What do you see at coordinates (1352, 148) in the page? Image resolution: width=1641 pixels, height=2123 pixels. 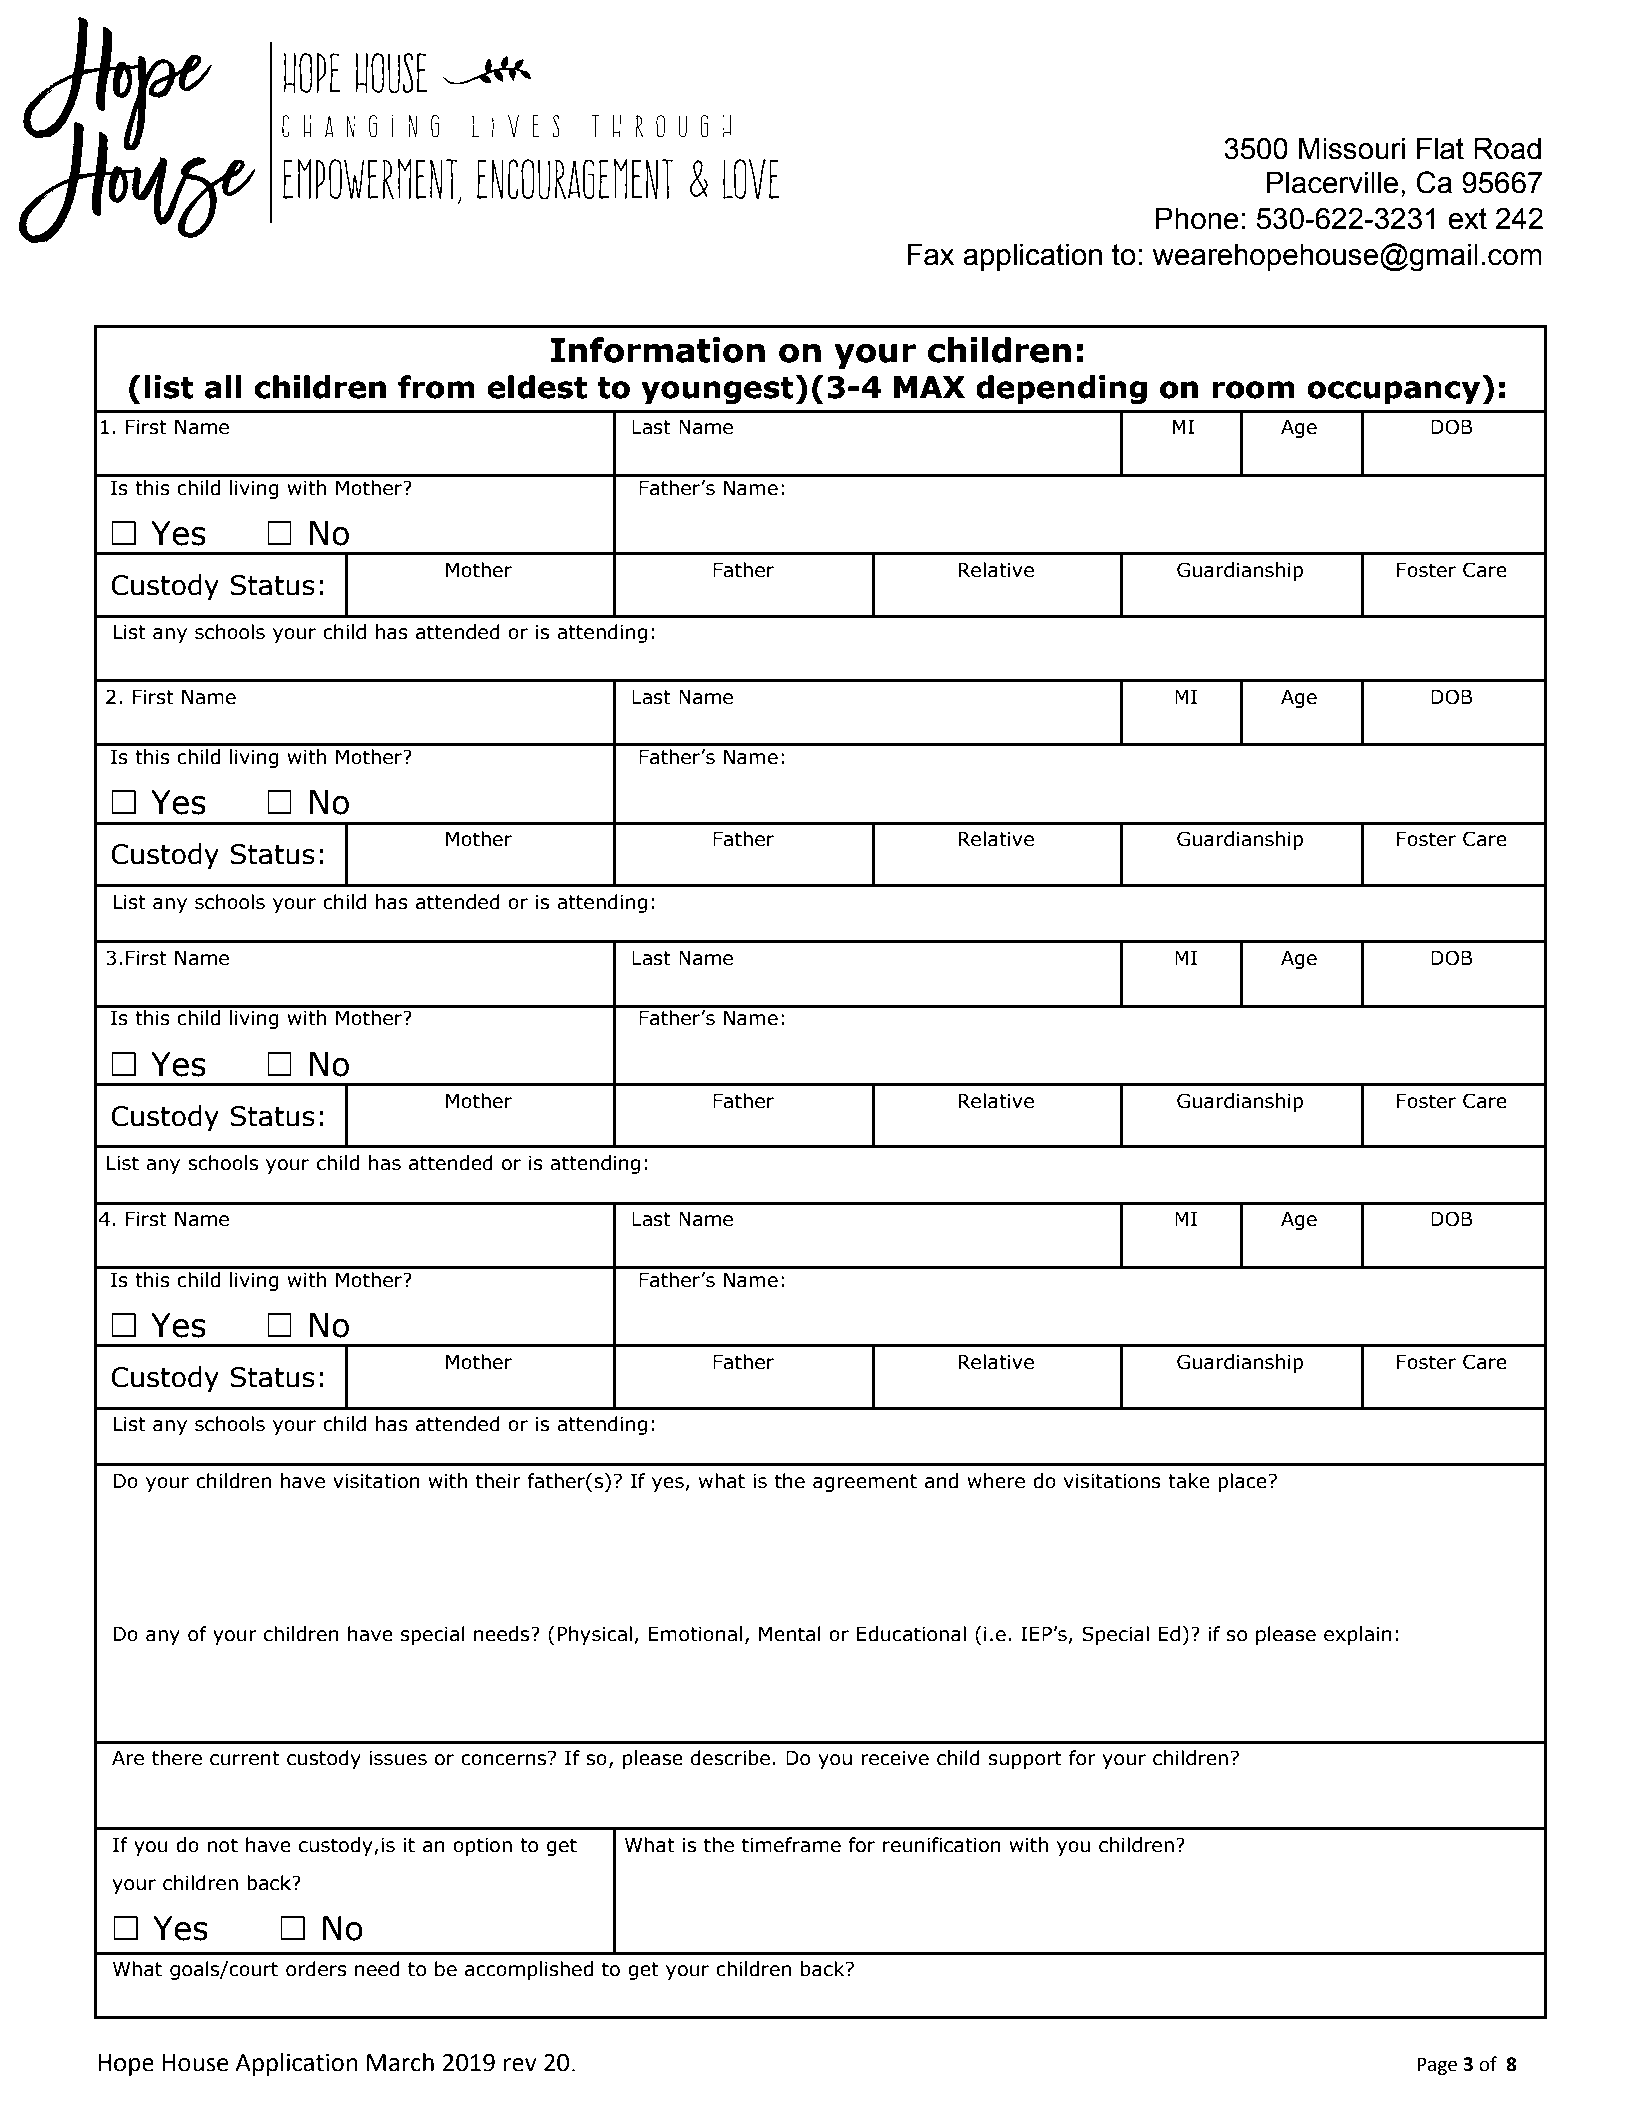 I see `Missouri` at bounding box center [1352, 148].
